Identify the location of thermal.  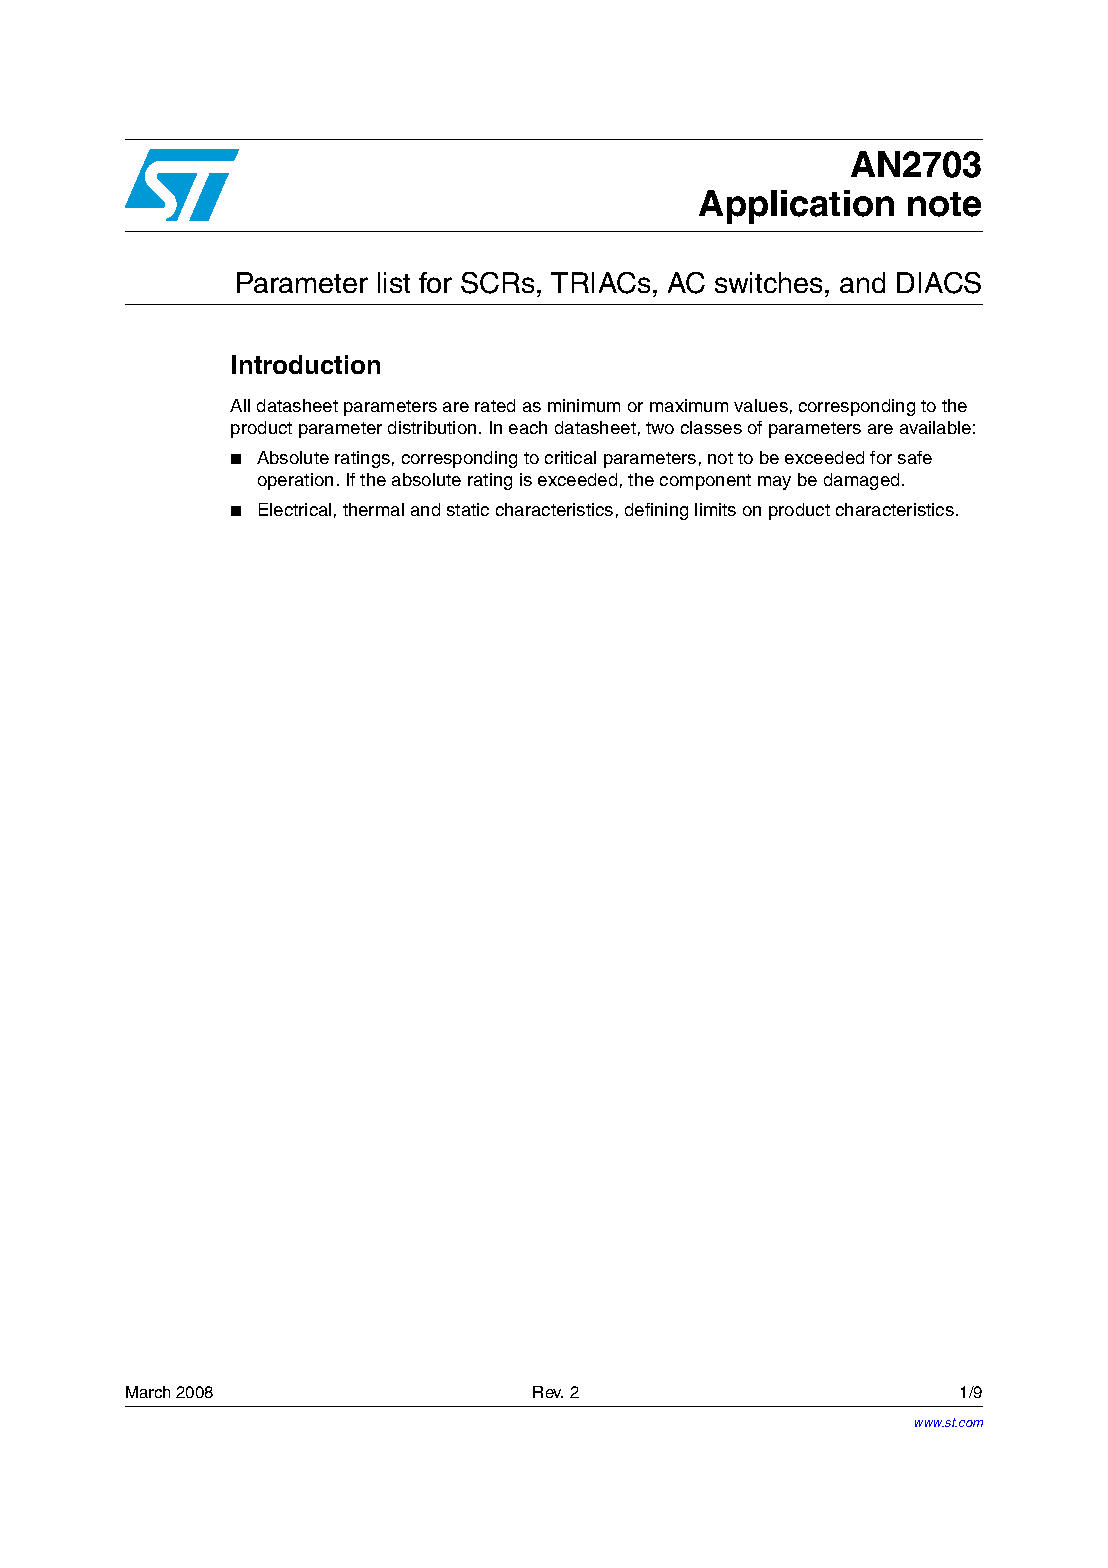
(373, 509).
